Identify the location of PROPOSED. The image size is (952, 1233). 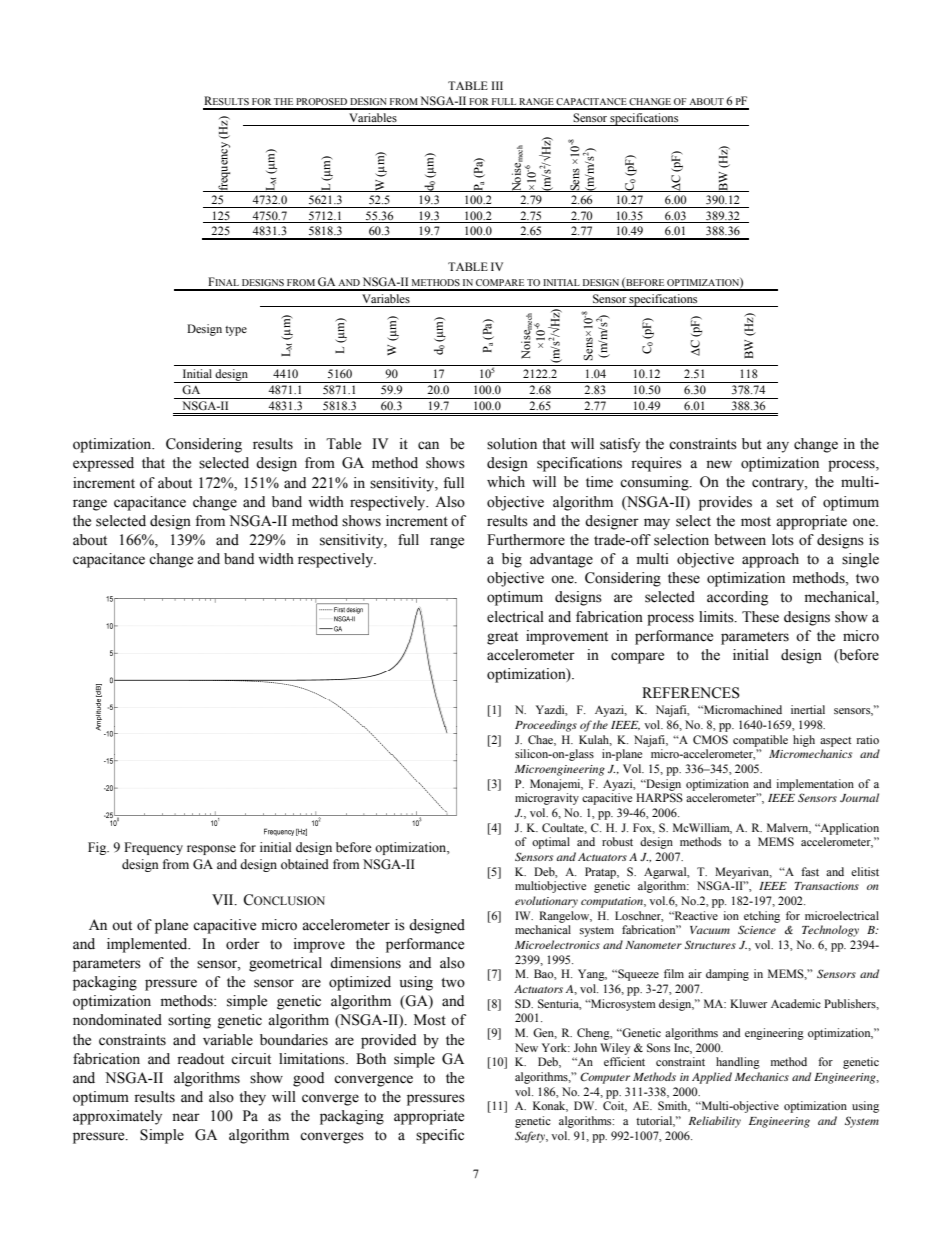
(321, 101).
